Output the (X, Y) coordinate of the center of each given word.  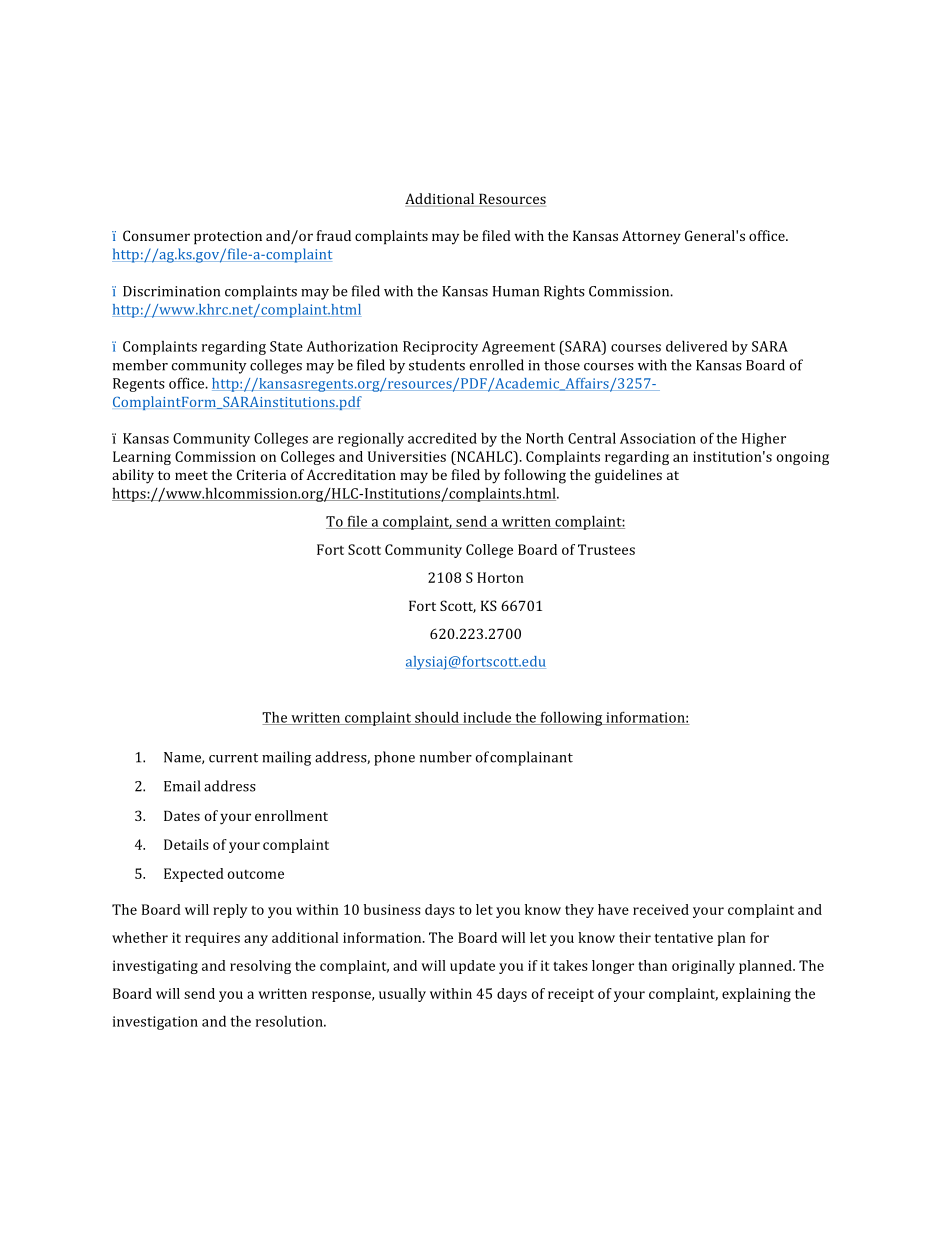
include (487, 718)
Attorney (651, 237)
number (446, 757)
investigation (155, 1023)
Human (516, 291)
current (233, 758)
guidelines (628, 476)
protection (228, 238)
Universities (407, 456)
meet (191, 475)
